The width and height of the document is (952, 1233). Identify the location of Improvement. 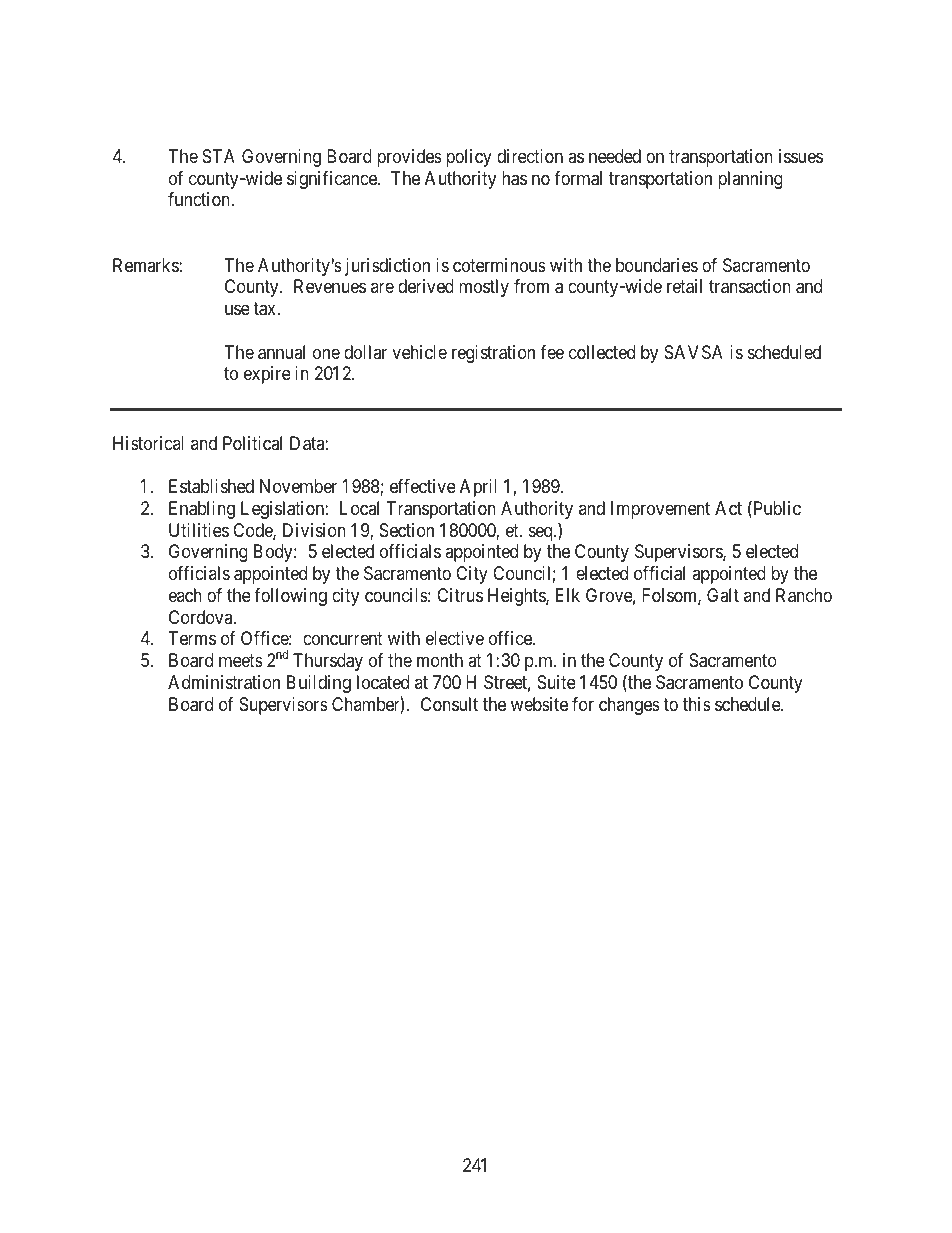
(660, 510).
